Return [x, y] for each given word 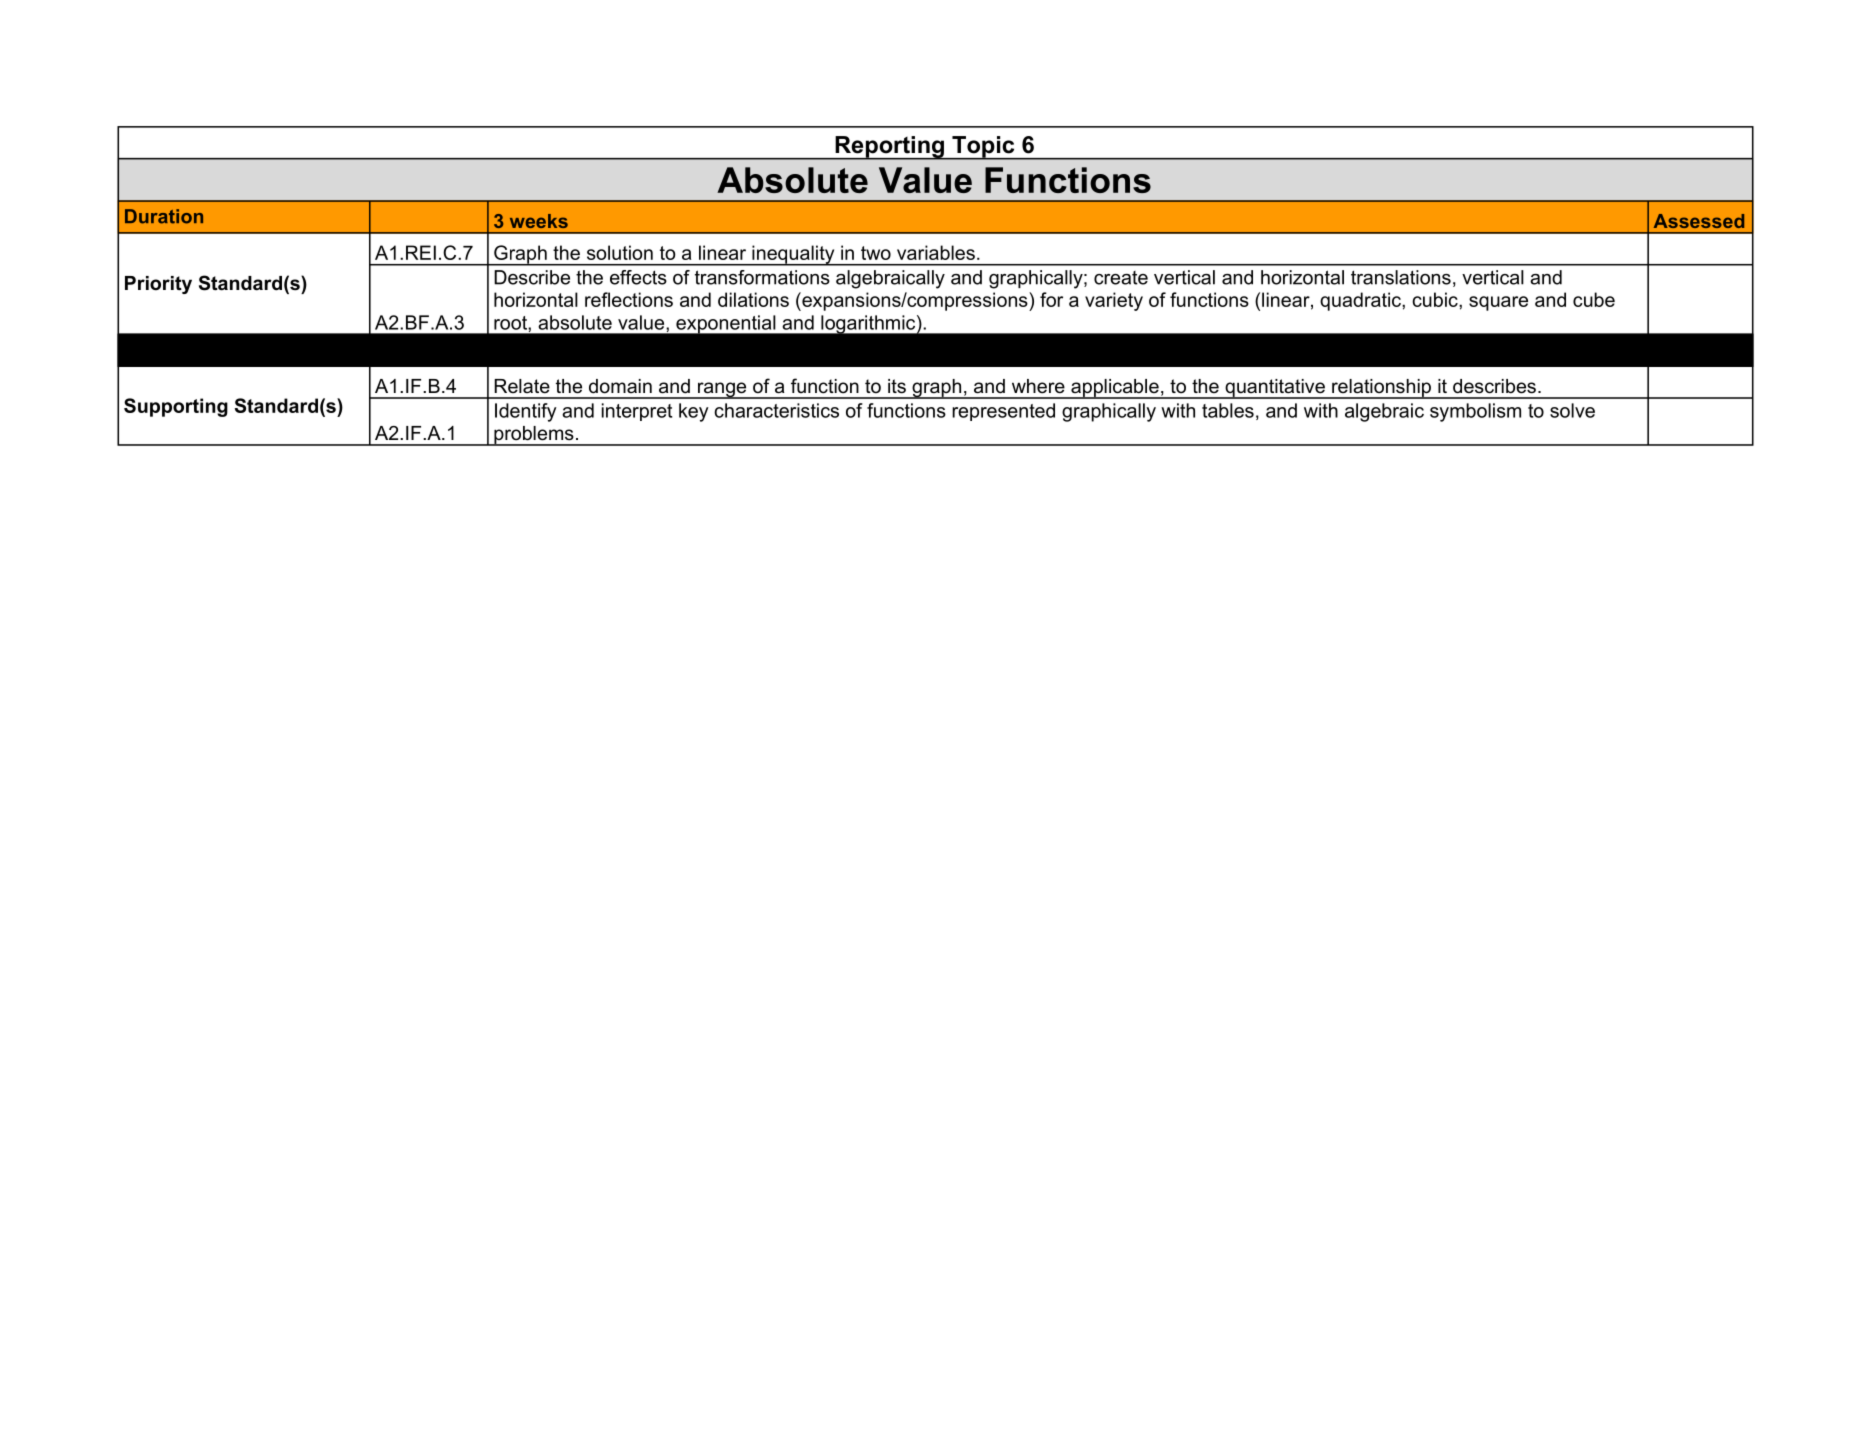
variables [936, 252]
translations [1401, 277]
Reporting [889, 148]
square [1498, 303]
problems [534, 436]
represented [1003, 412]
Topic [983, 148]
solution [620, 252]
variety [1114, 301]
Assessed [1699, 221]
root [511, 323]
